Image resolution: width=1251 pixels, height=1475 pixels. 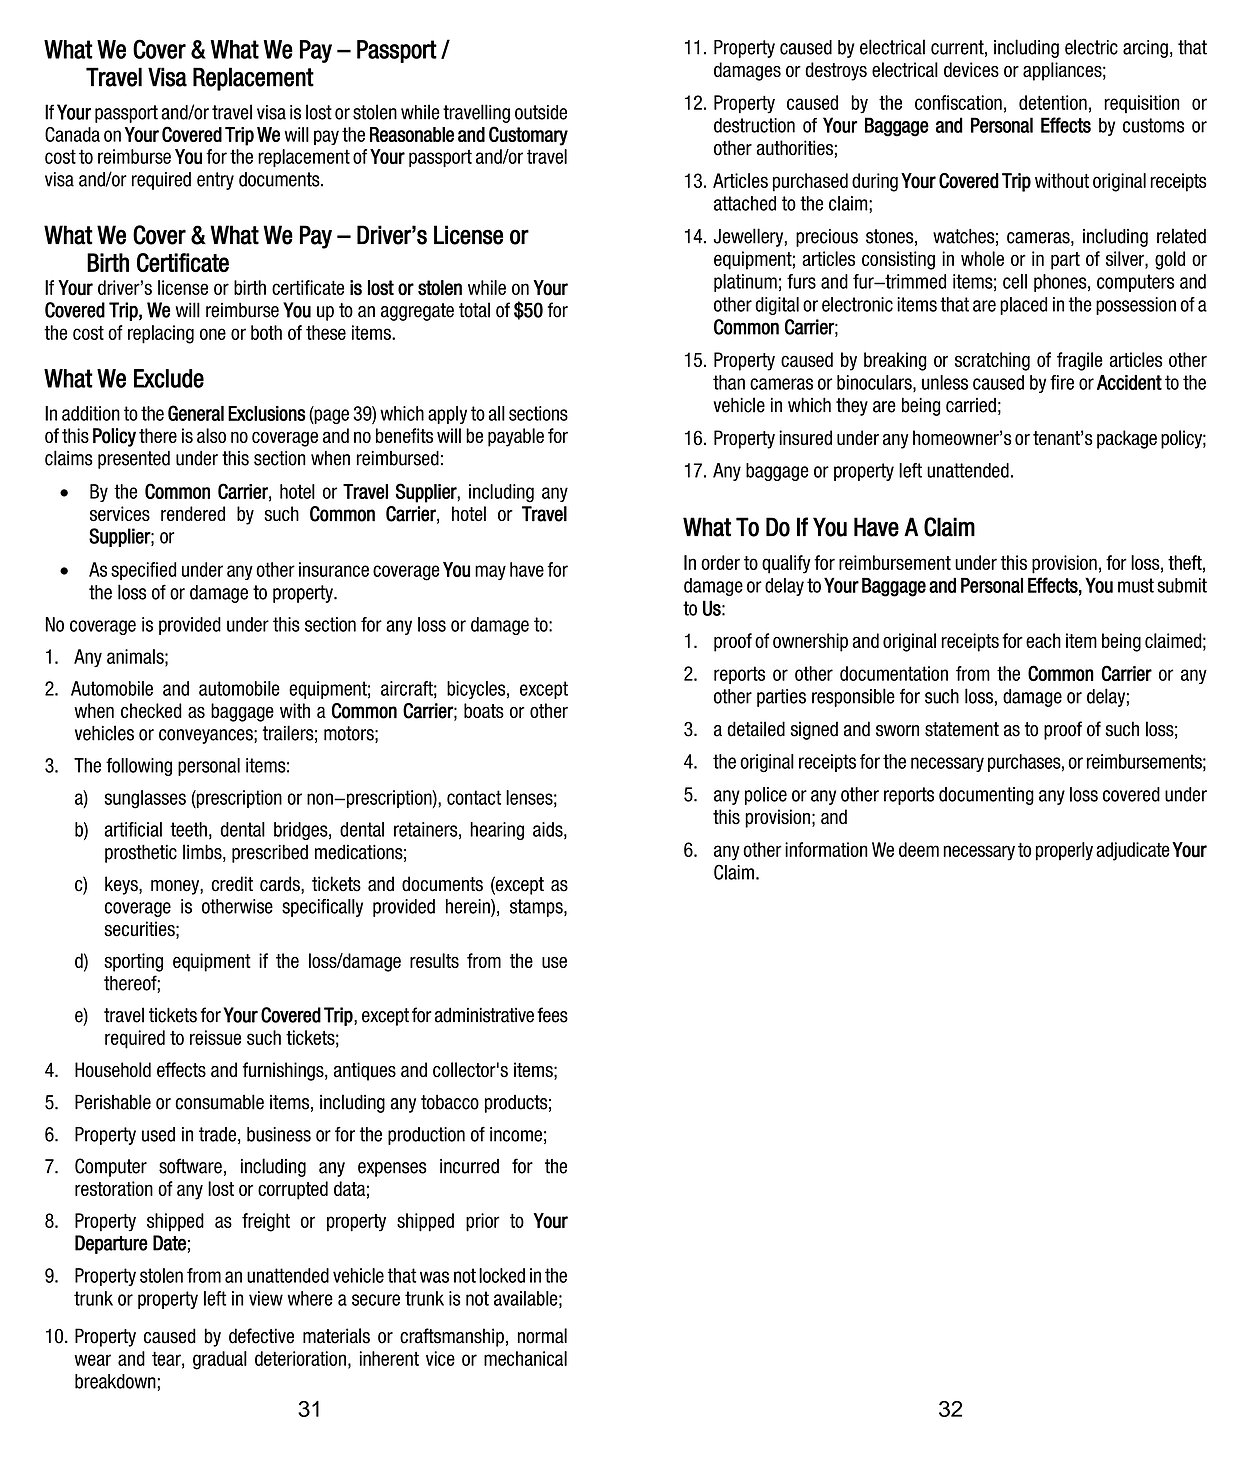 What do you see at coordinates (962, 729) in the screenshot?
I see `statement` at bounding box center [962, 729].
